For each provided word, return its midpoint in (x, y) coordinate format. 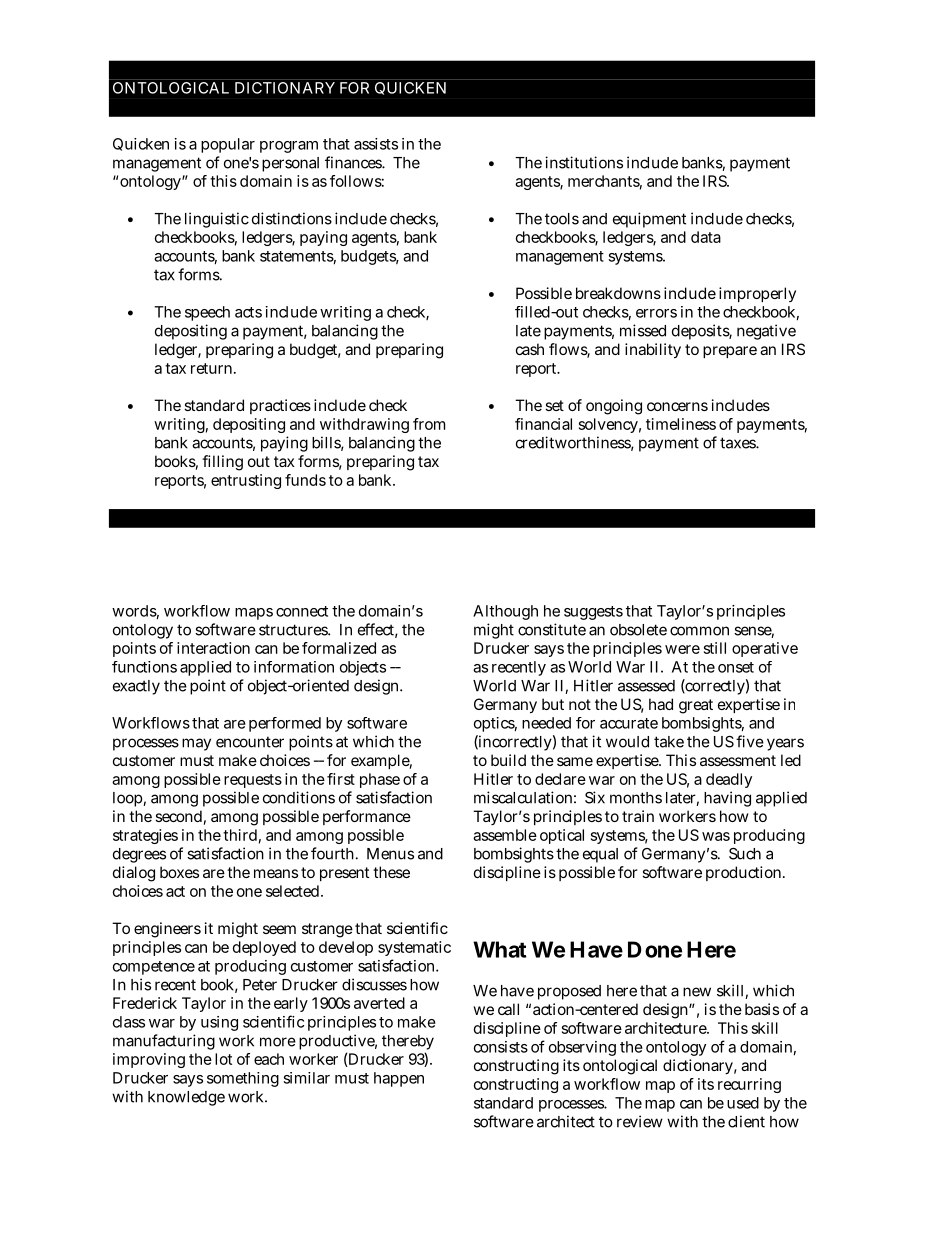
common (699, 631)
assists (376, 144)
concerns (677, 406)
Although (505, 612)
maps (254, 614)
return (213, 368)
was (716, 836)
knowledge (186, 1098)
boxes (179, 872)
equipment (649, 220)
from (429, 424)
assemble (505, 835)
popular (228, 145)
